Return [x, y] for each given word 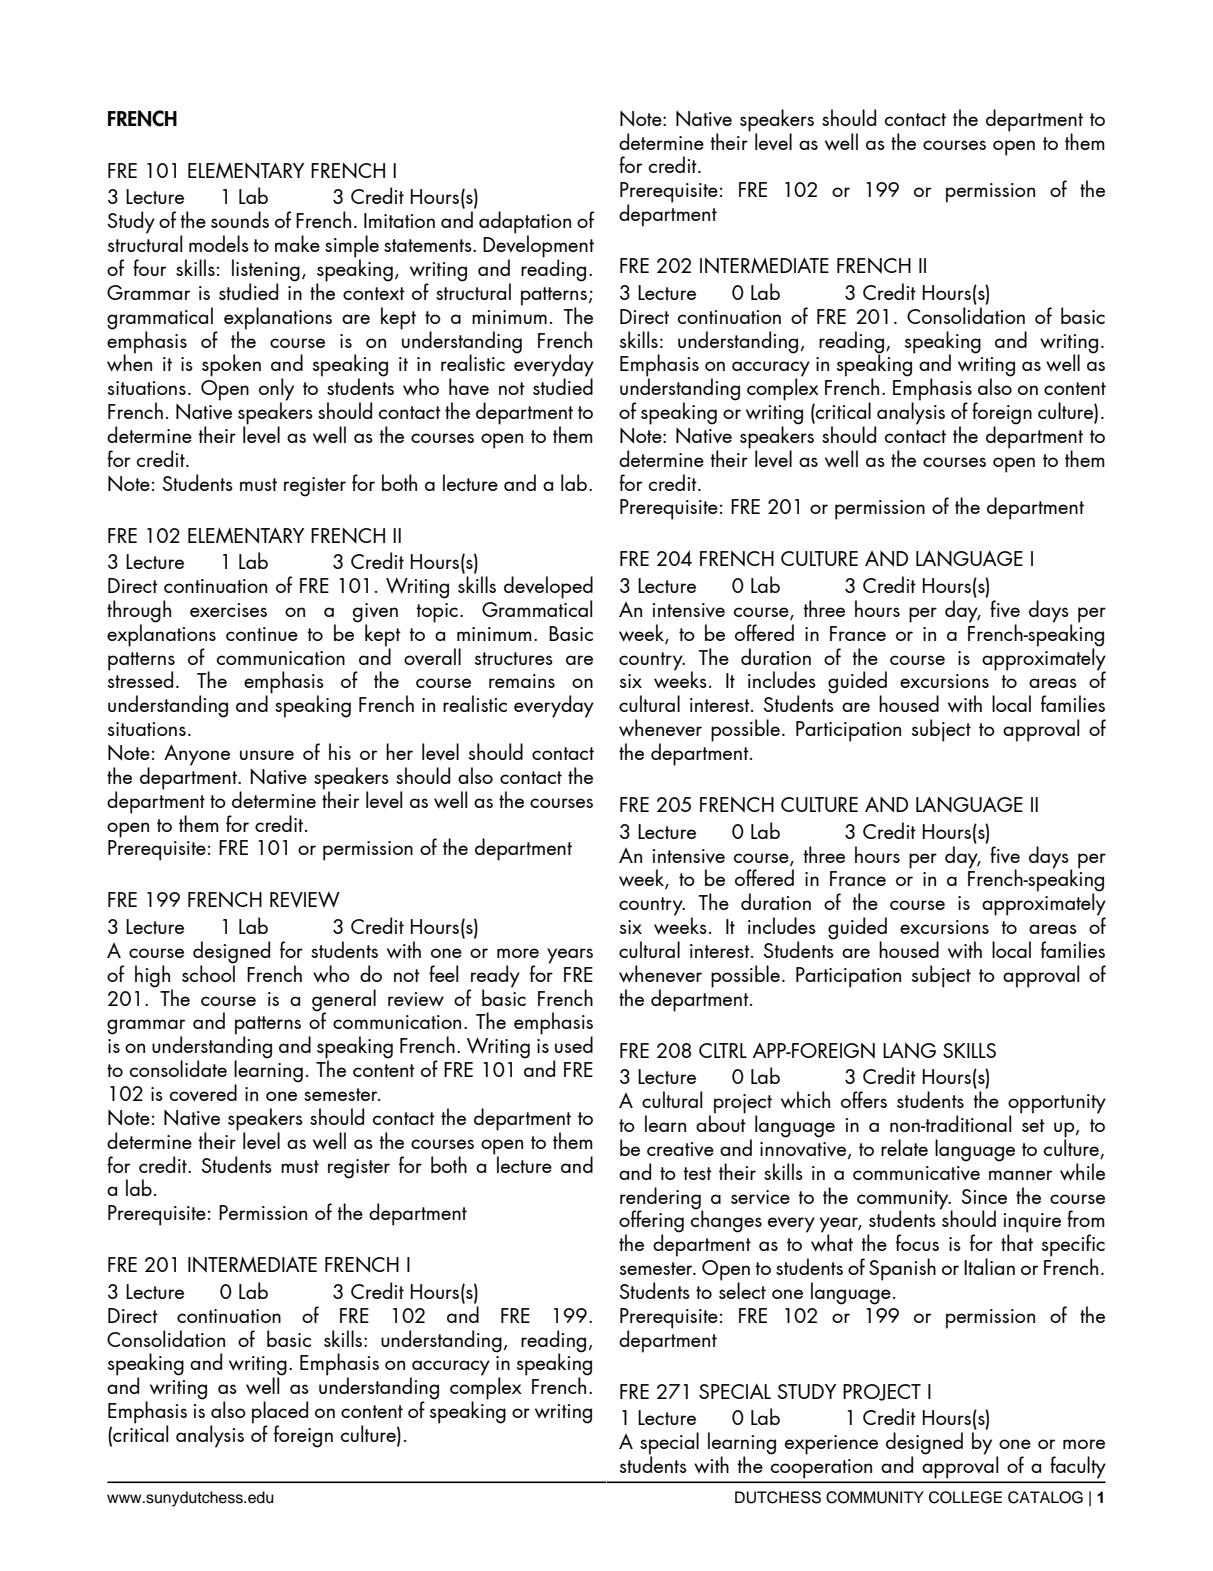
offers [864, 1099]
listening [266, 271]
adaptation [525, 223]
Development [538, 246]
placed [280, 1413]
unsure [267, 755]
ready [495, 976]
